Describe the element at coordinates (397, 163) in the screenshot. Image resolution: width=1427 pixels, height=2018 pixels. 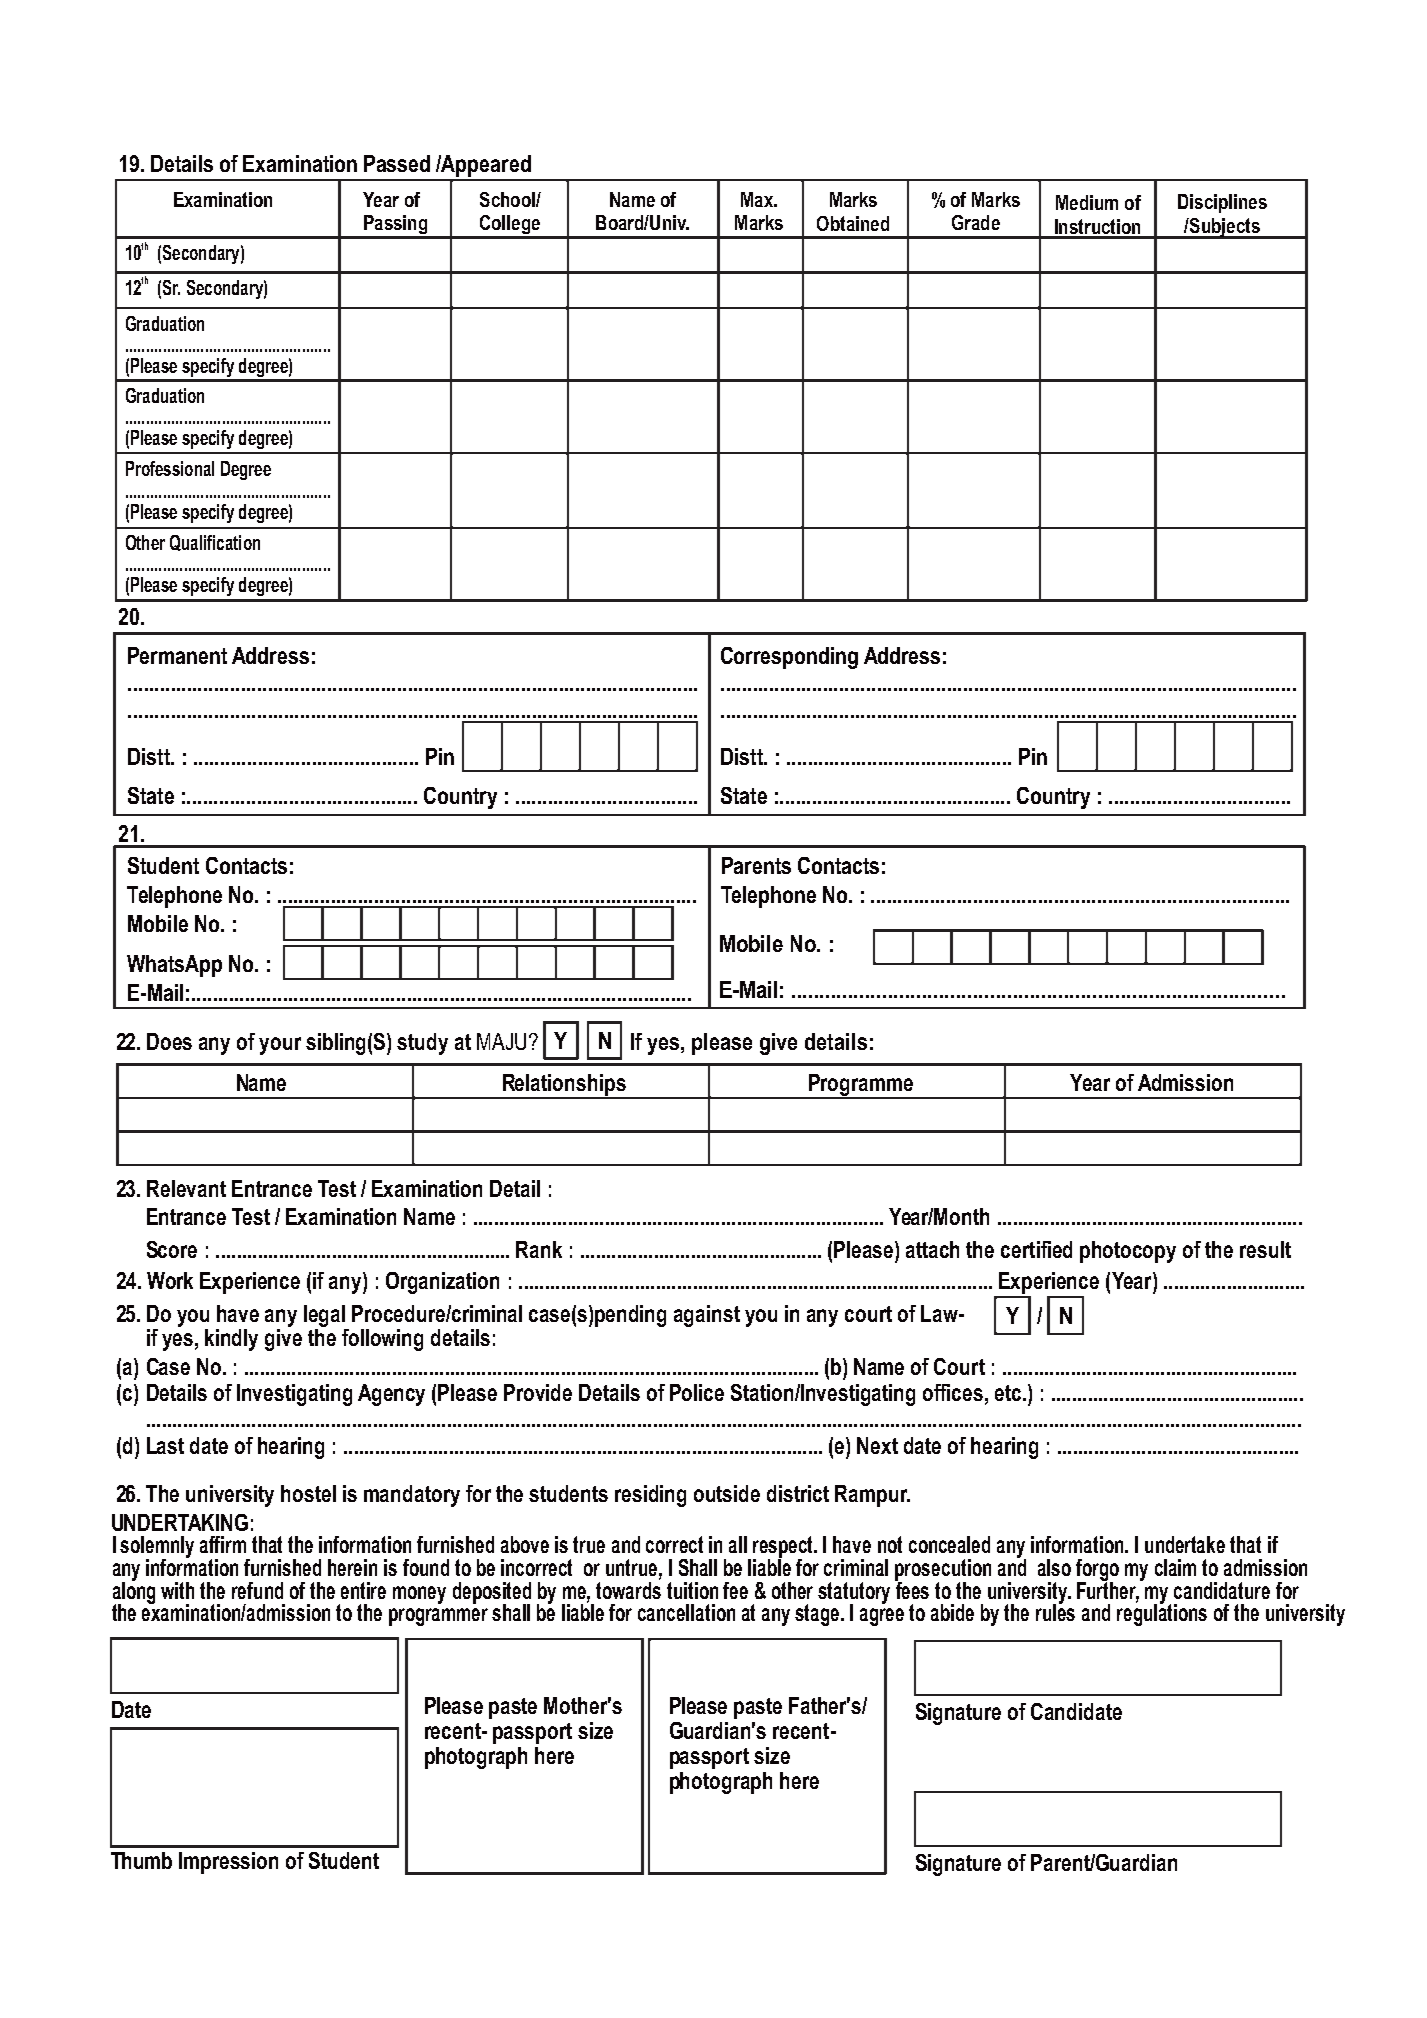
I see `Passed` at that location.
